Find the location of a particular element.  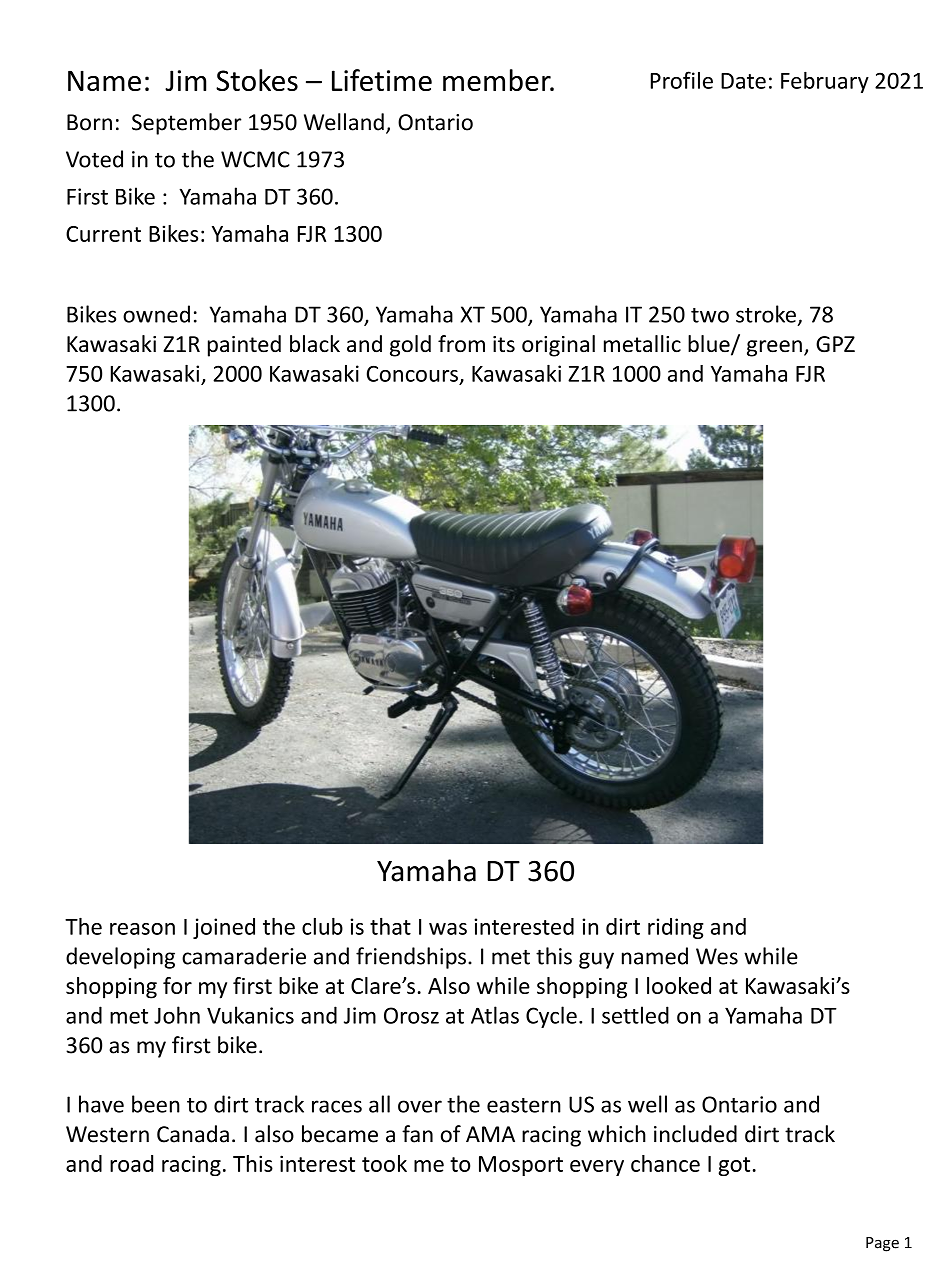

member is located at coordinates (498, 80).
